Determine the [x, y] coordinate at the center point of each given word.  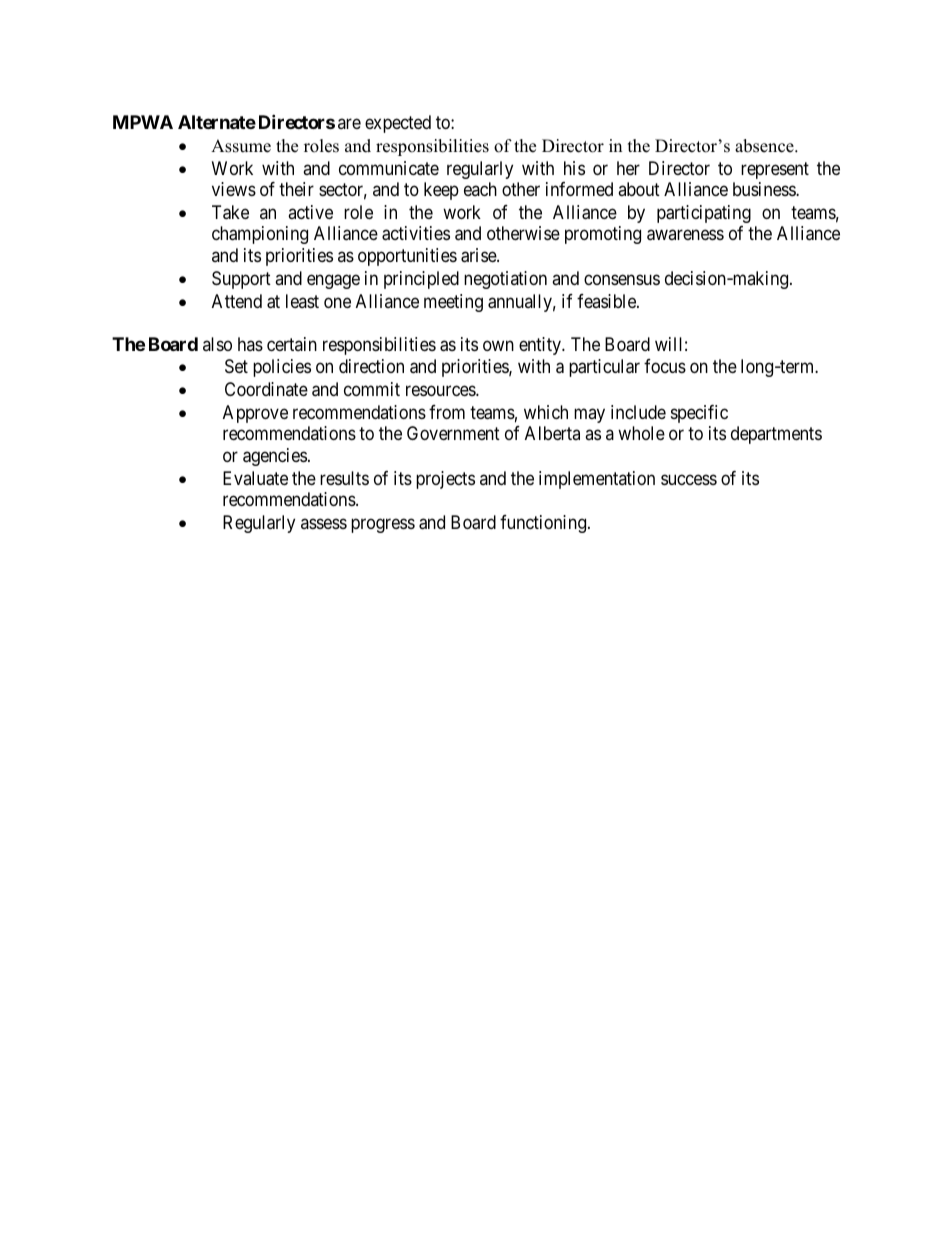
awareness [685, 235]
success [689, 479]
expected [398, 124]
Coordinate [266, 389]
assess [324, 523]
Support [241, 280]
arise [479, 255]
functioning [544, 524]
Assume [241, 146]
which [546, 412]
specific [699, 414]
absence [765, 146]
